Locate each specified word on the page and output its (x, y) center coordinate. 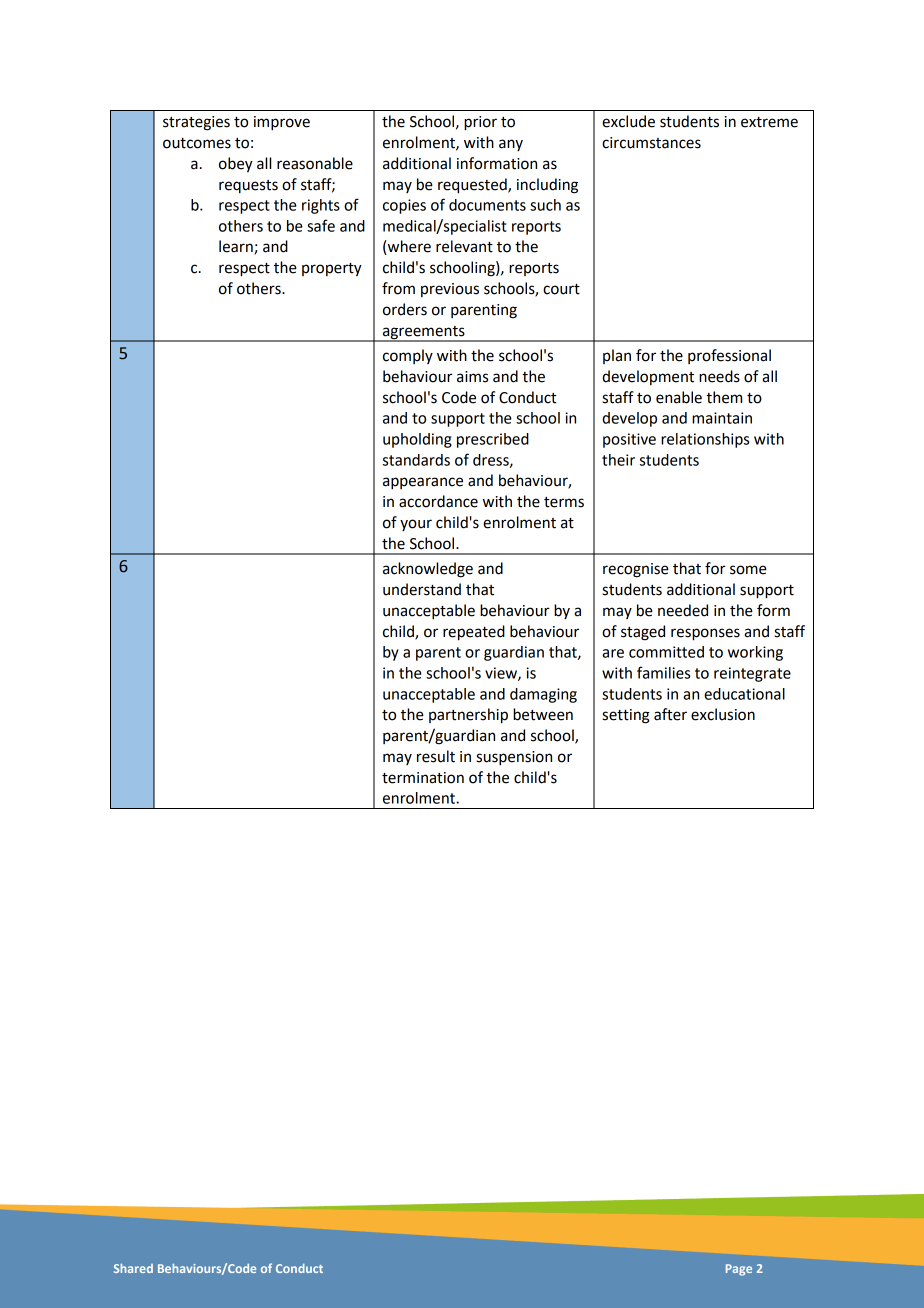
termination (423, 778)
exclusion (723, 714)
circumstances (651, 143)
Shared (133, 1268)
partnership (468, 716)
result (436, 756)
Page (739, 1270)
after (670, 714)
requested (473, 186)
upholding (417, 440)
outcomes (197, 143)
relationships (705, 440)
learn (237, 247)
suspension (514, 758)
